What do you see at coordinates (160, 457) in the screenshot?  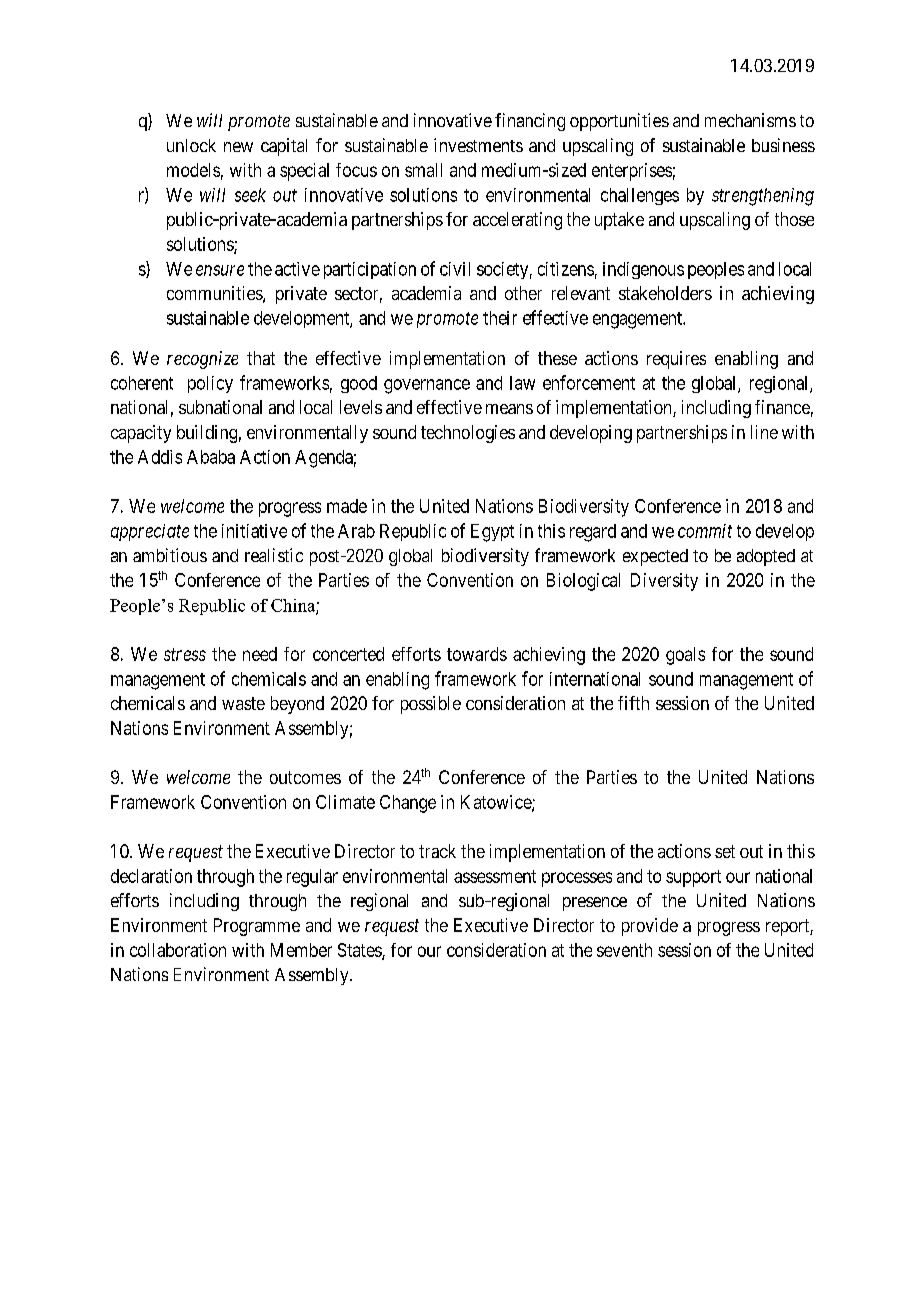 I see `Addis` at bounding box center [160, 457].
